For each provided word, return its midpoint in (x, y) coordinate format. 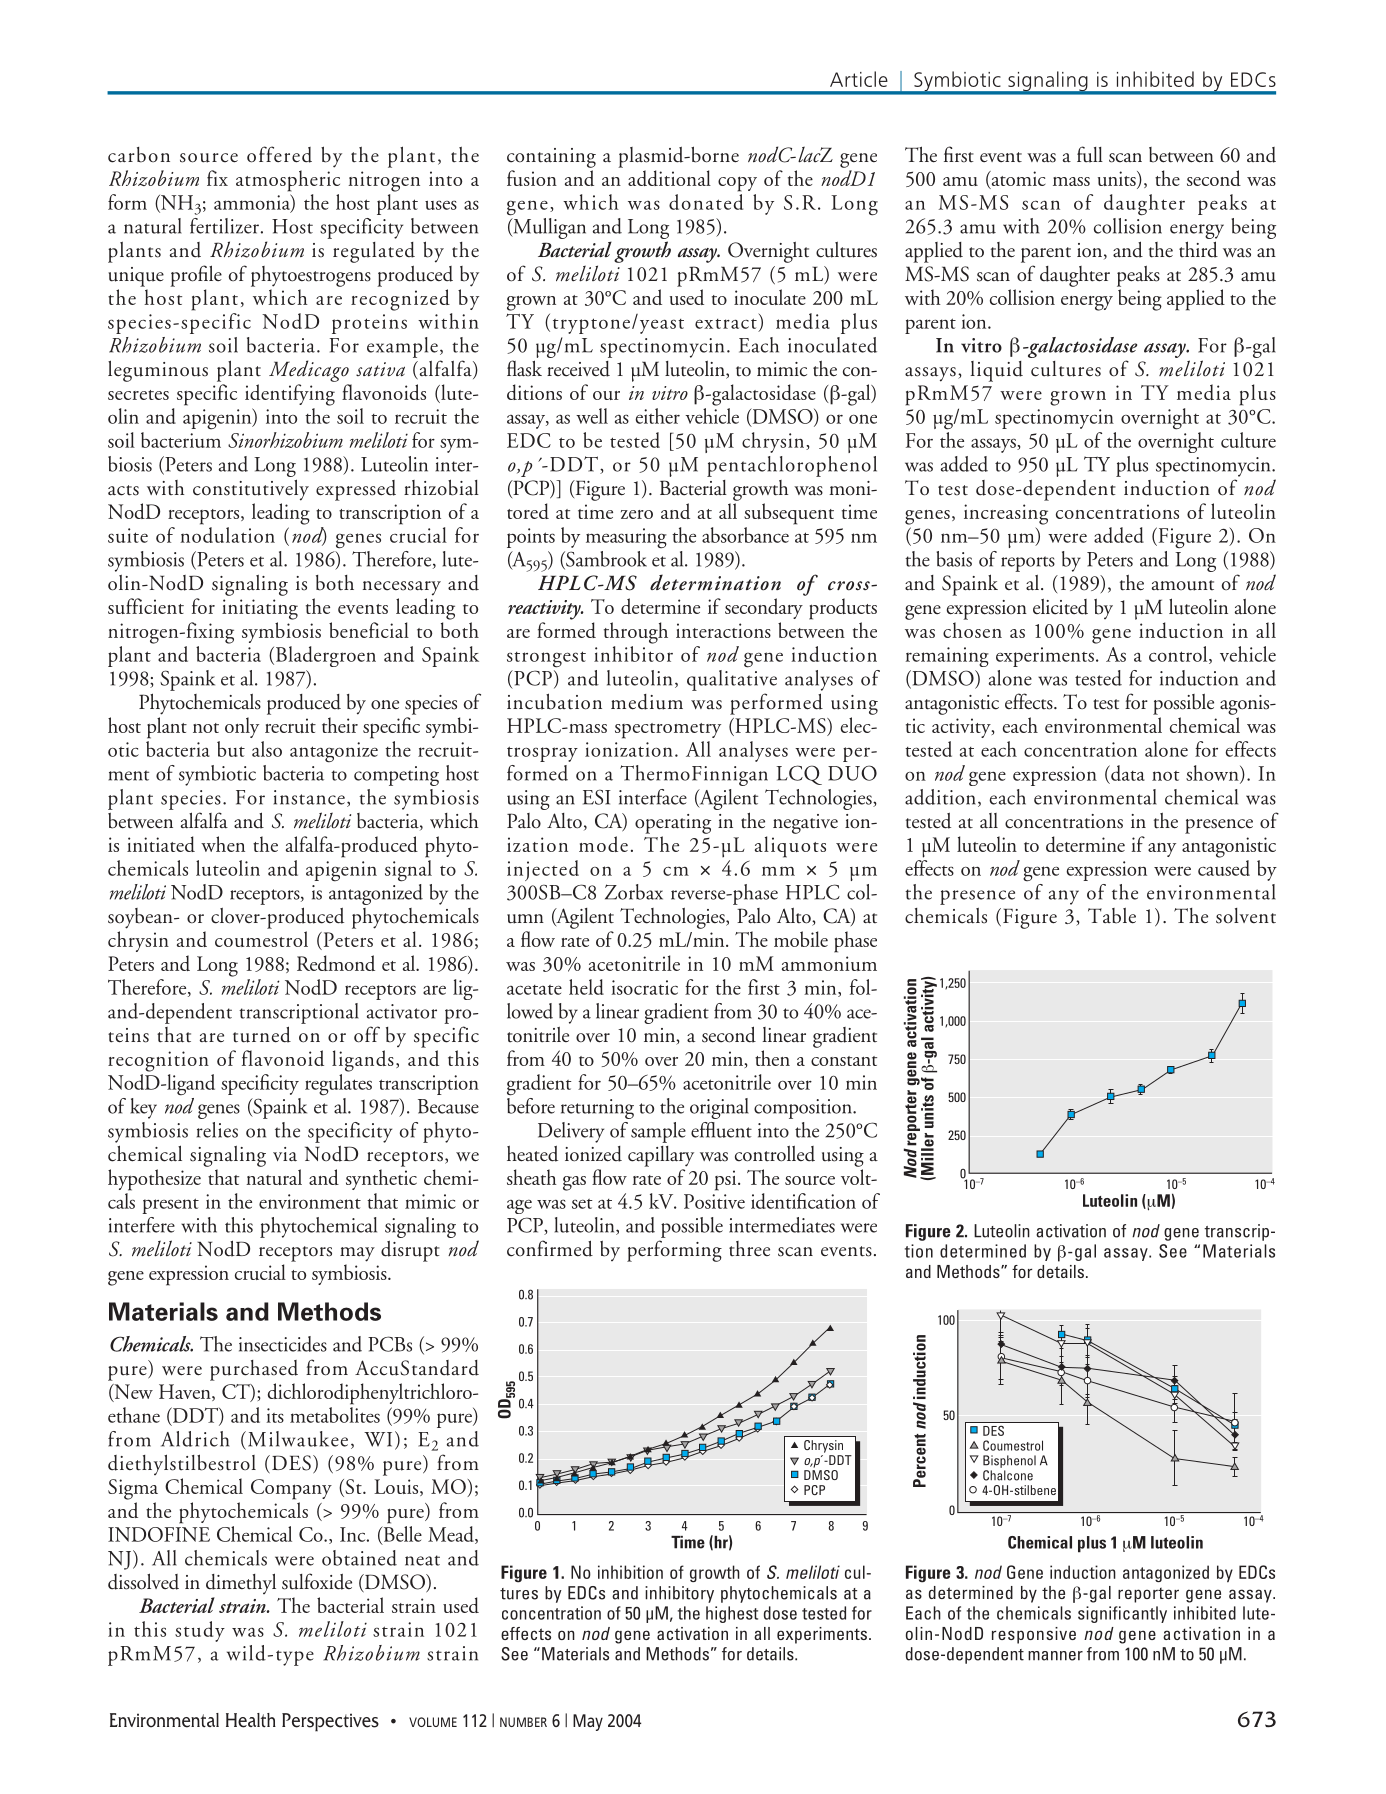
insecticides (283, 1344)
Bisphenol (1009, 1461)
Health (251, 1720)
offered (279, 154)
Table (1112, 916)
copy (737, 184)
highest (732, 1614)
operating (673, 824)
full (1090, 154)
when (223, 844)
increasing (1006, 514)
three (749, 1249)
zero (637, 514)
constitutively (251, 490)
